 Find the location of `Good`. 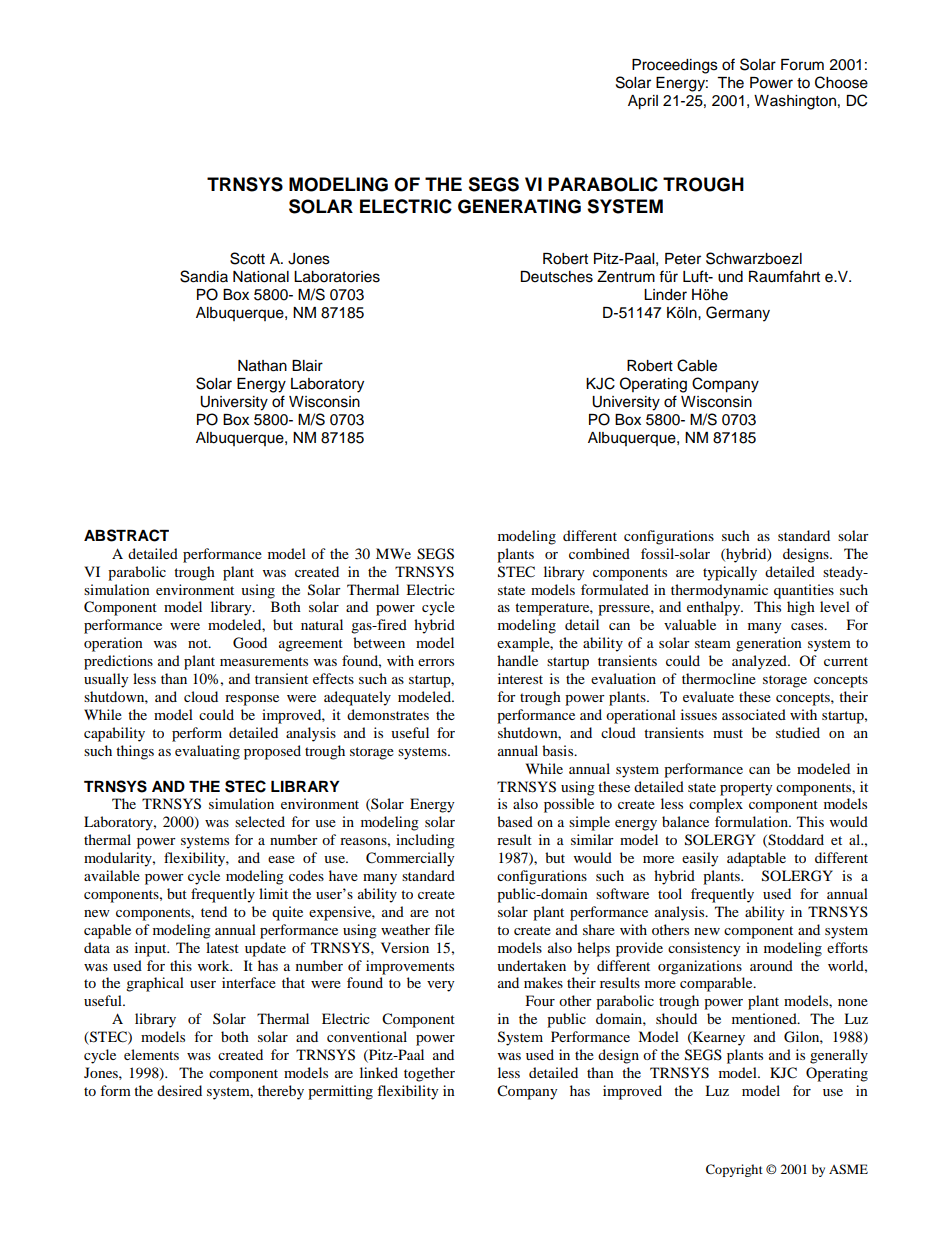

Good is located at coordinates (250, 643).
